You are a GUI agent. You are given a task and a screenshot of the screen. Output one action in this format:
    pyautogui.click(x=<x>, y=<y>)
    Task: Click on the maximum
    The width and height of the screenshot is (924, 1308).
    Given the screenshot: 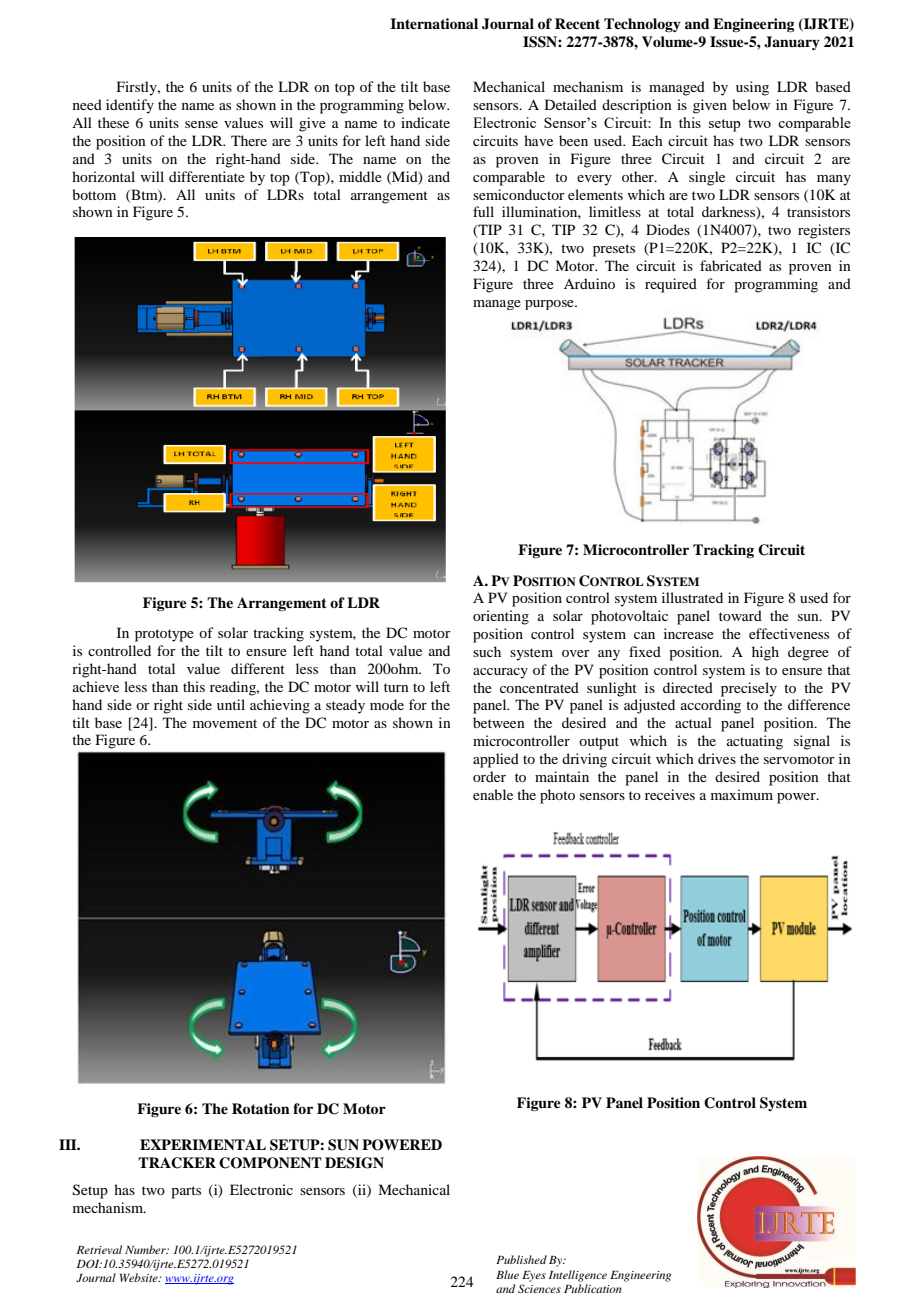 What is the action you would take?
    pyautogui.click(x=742, y=794)
